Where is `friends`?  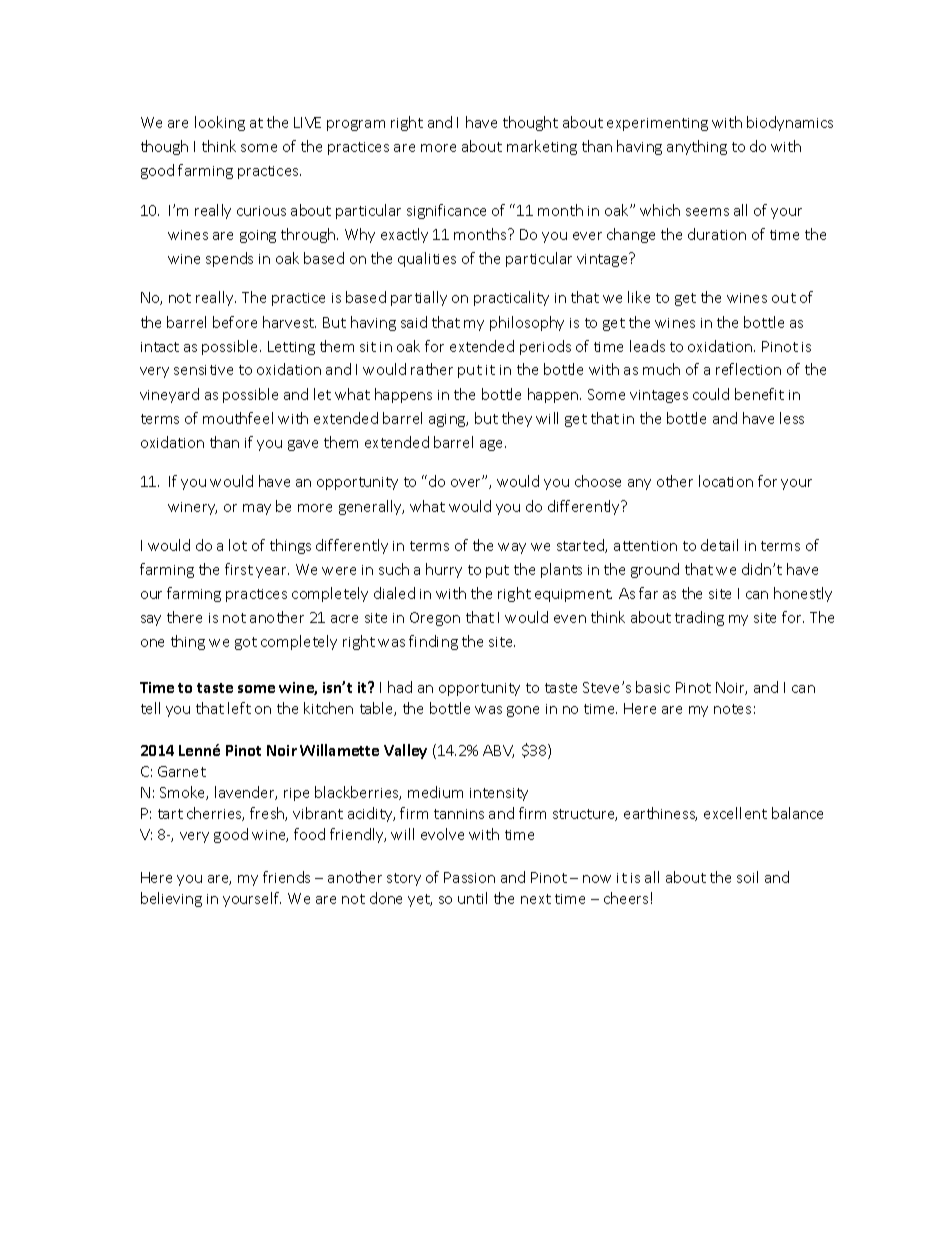
friends is located at coordinates (286, 877).
